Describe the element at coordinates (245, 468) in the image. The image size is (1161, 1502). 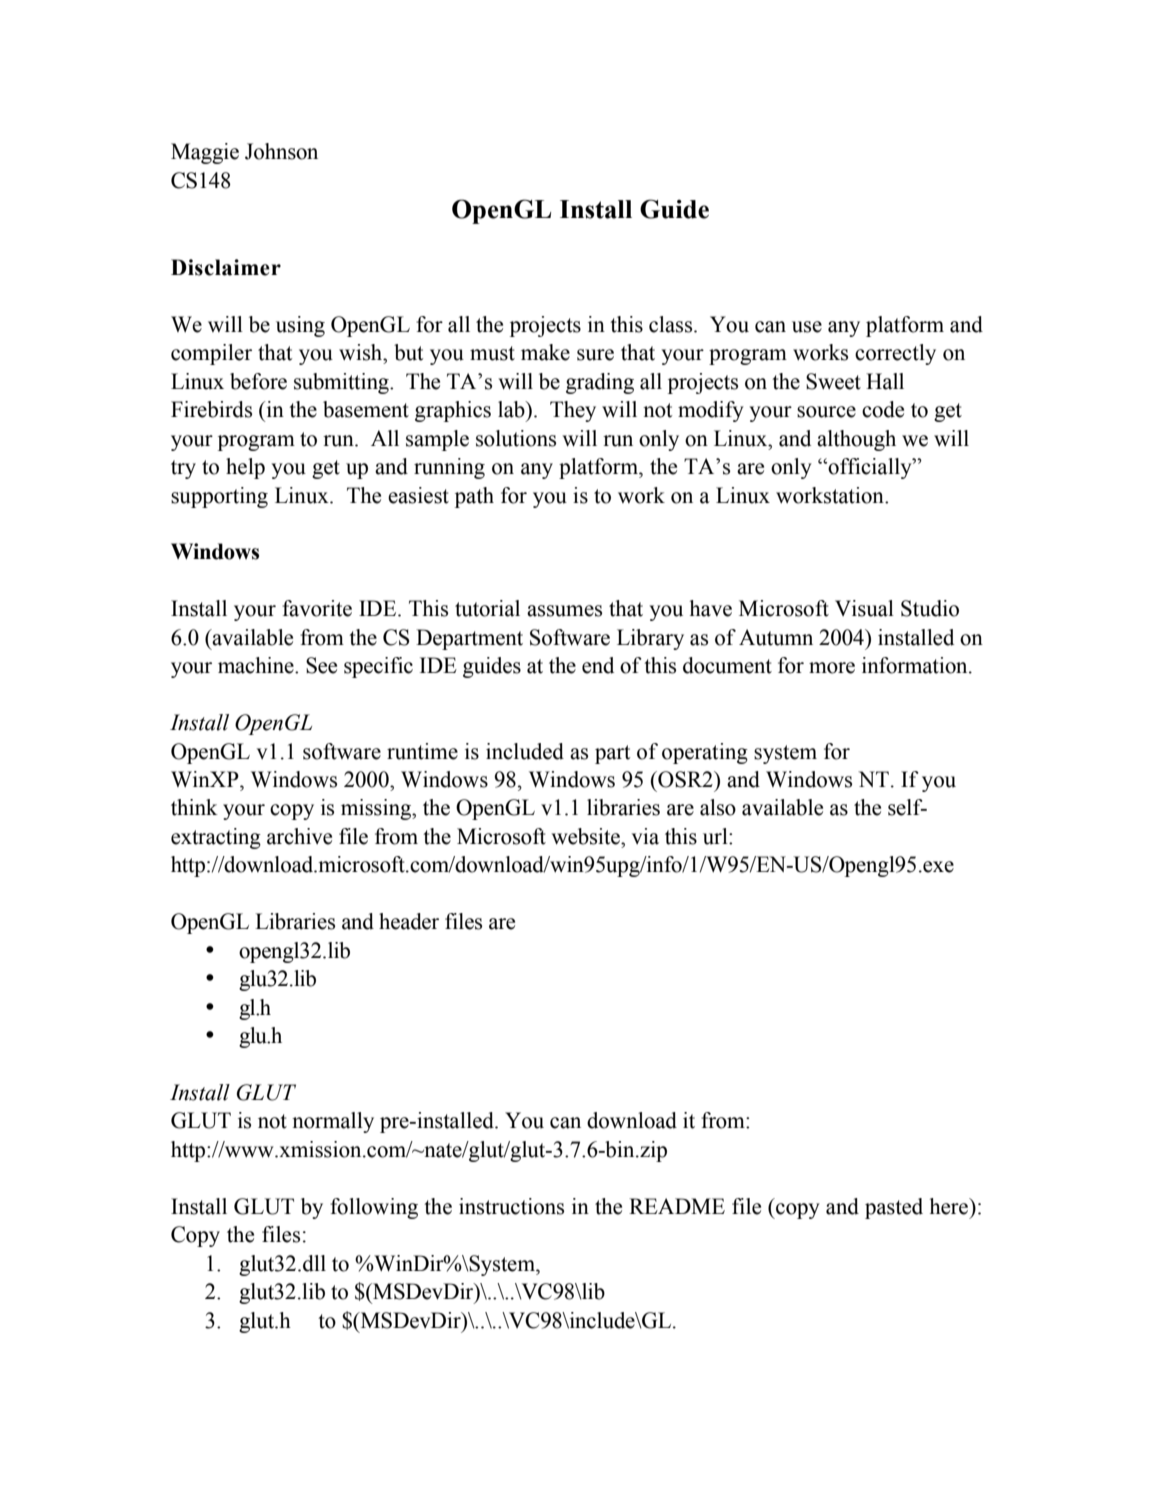
I see `help` at that location.
